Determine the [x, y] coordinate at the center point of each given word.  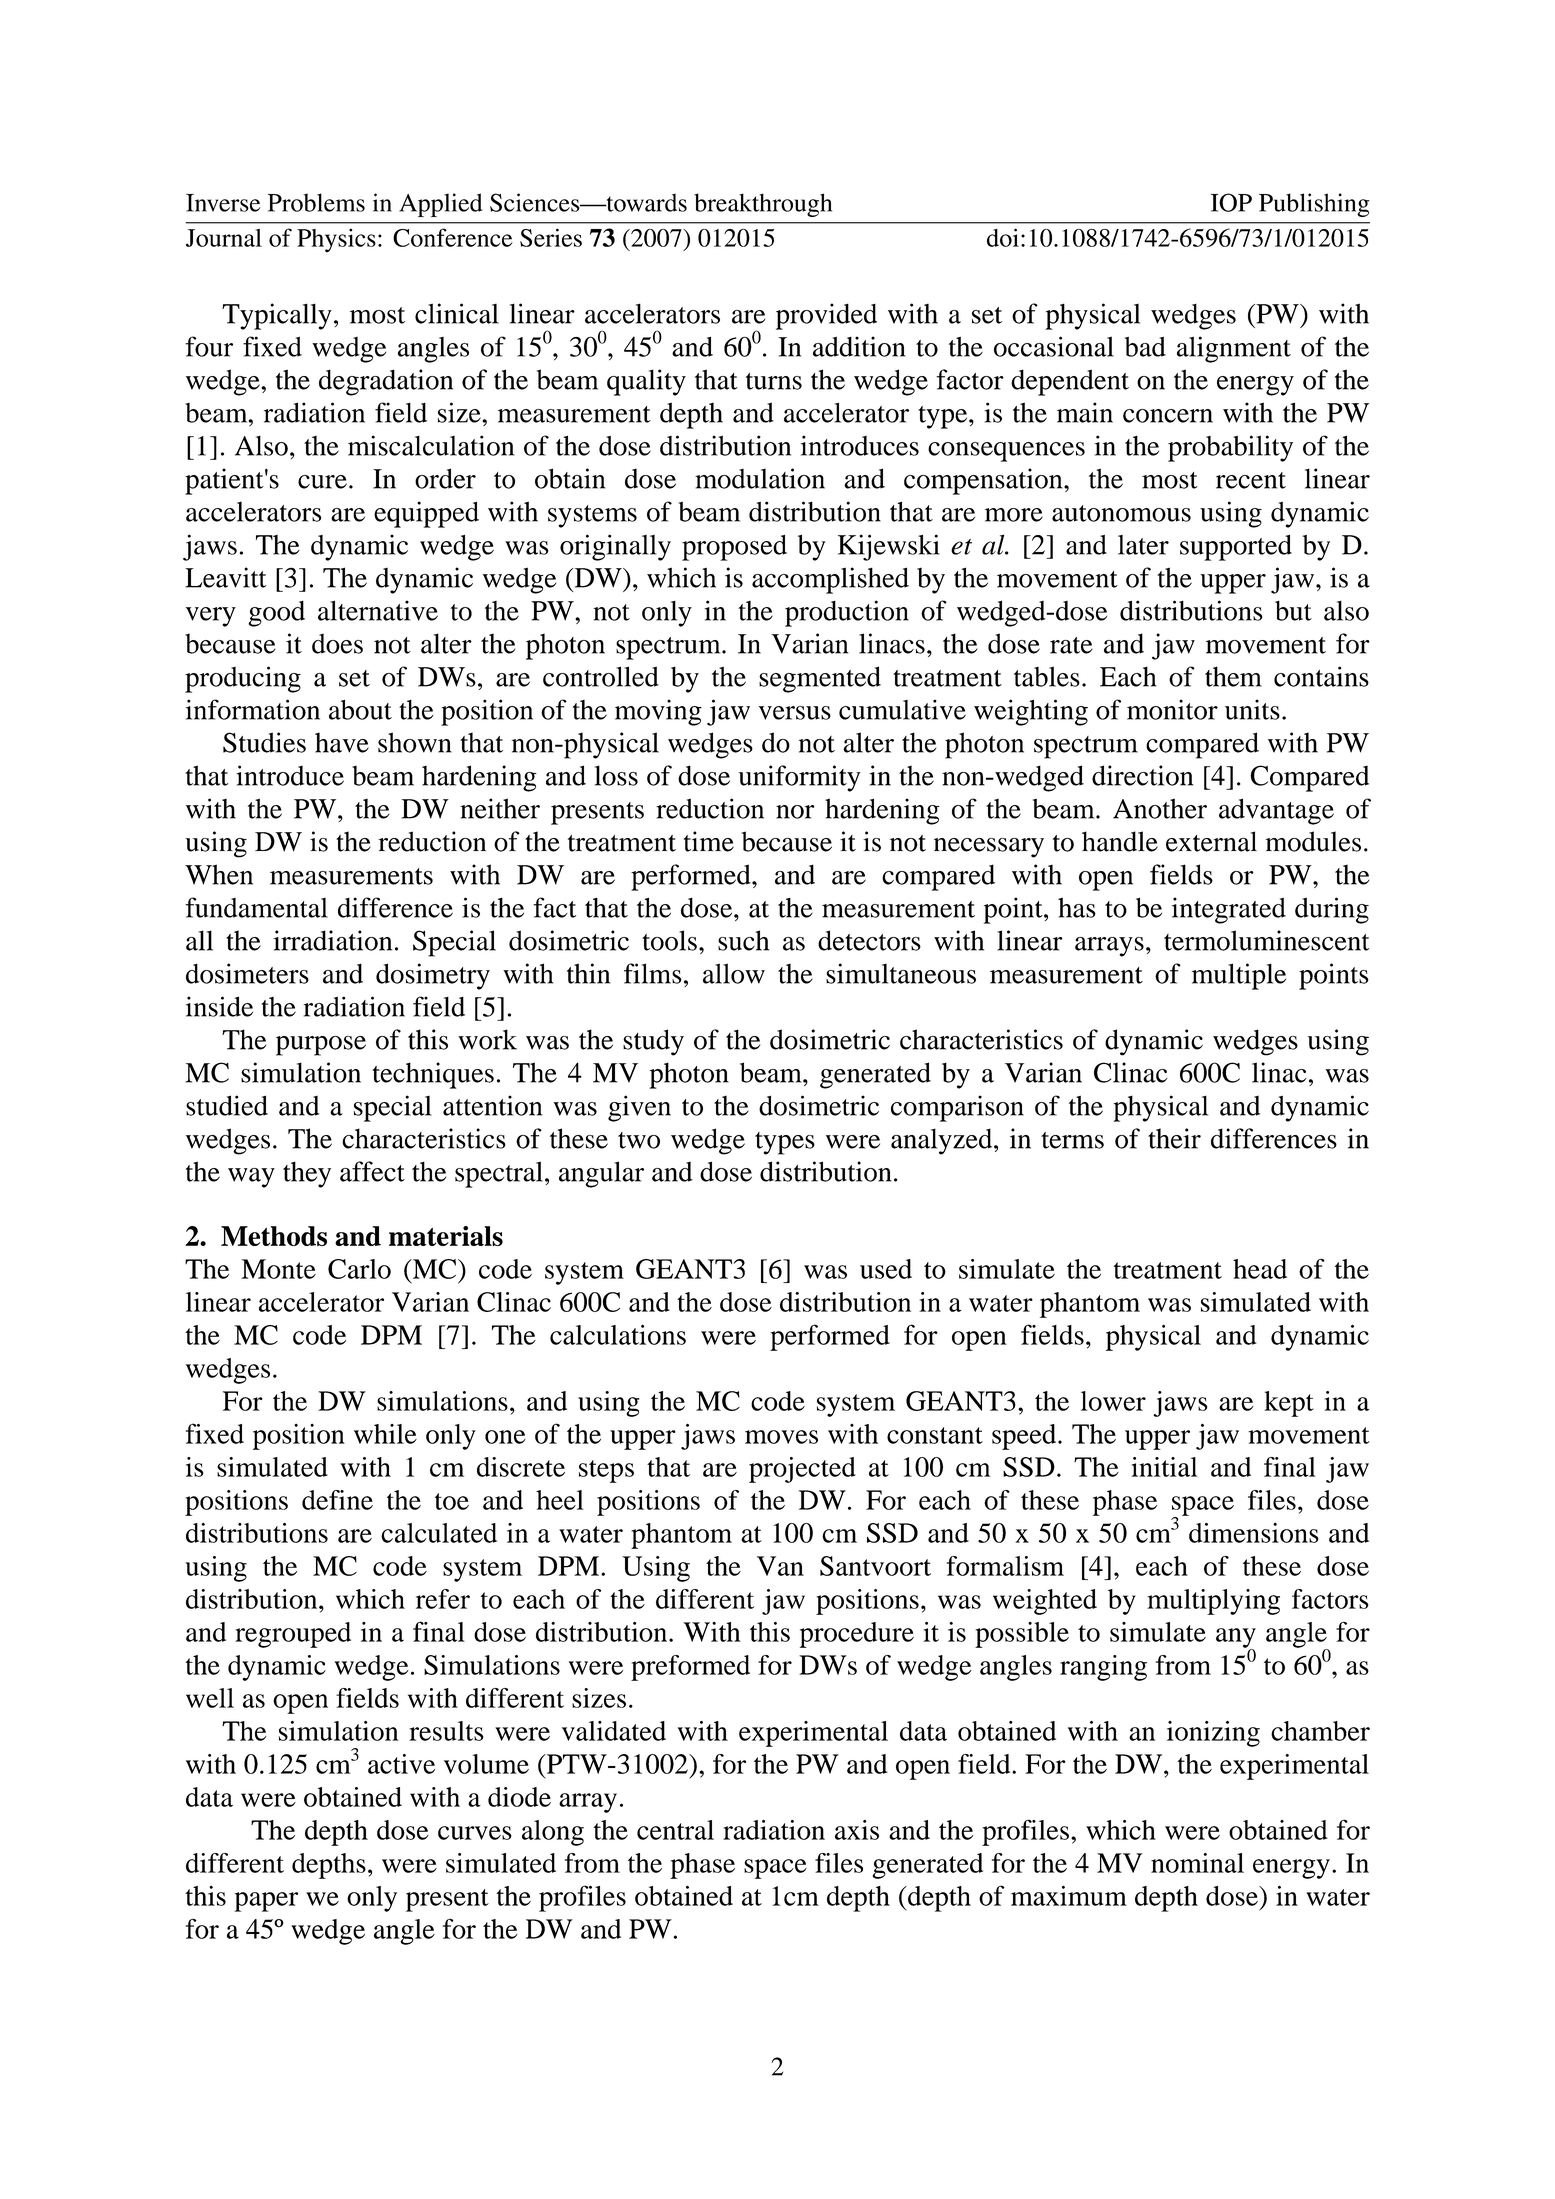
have [342, 742]
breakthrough [763, 205]
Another [1160, 808]
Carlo [359, 1269]
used [886, 1269]
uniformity [800, 778]
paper [266, 1902]
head [1260, 1269]
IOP [1231, 202]
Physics [336, 240]
